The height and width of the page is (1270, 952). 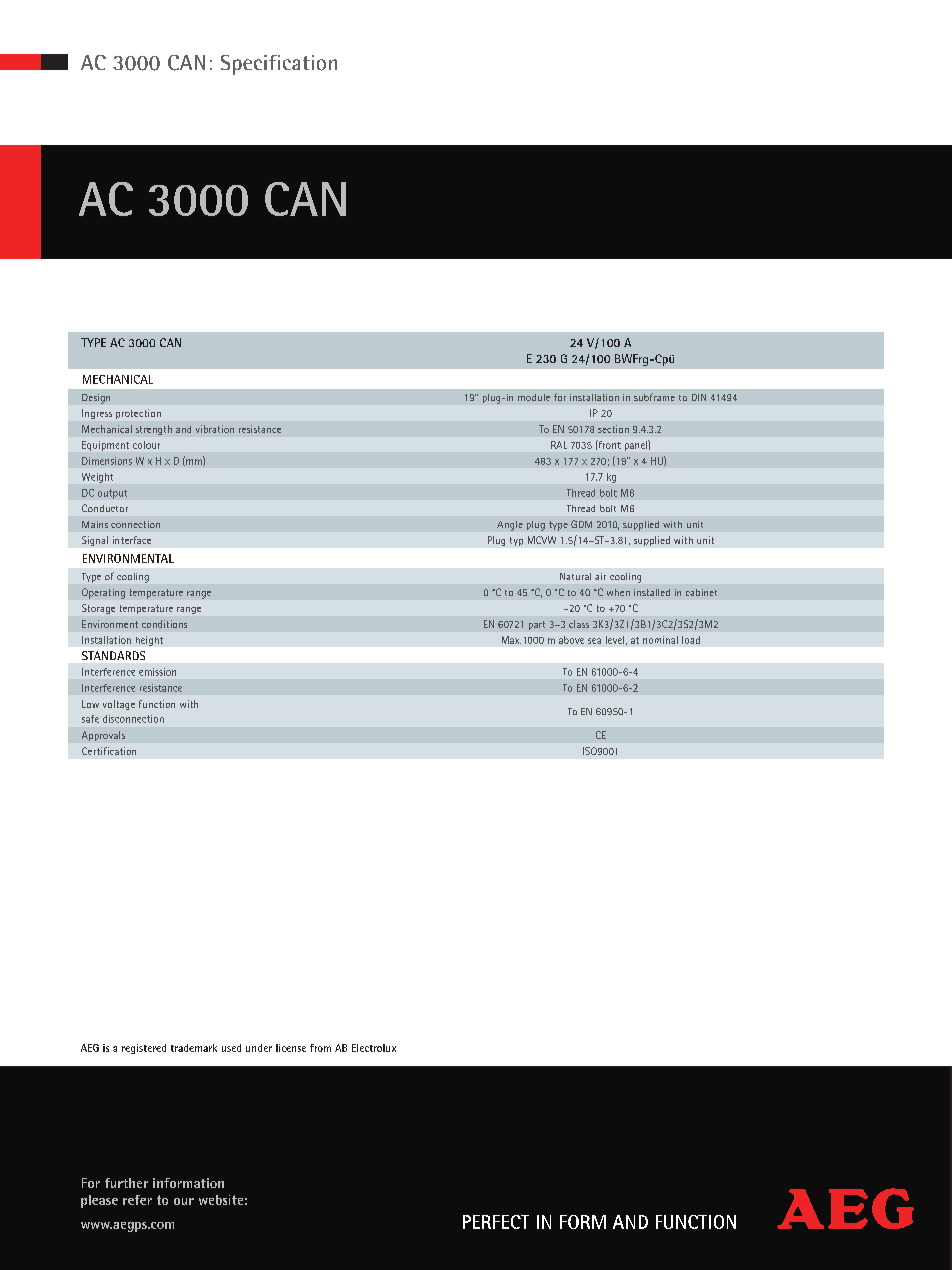 I want to click on license, so click(x=291, y=1048).
